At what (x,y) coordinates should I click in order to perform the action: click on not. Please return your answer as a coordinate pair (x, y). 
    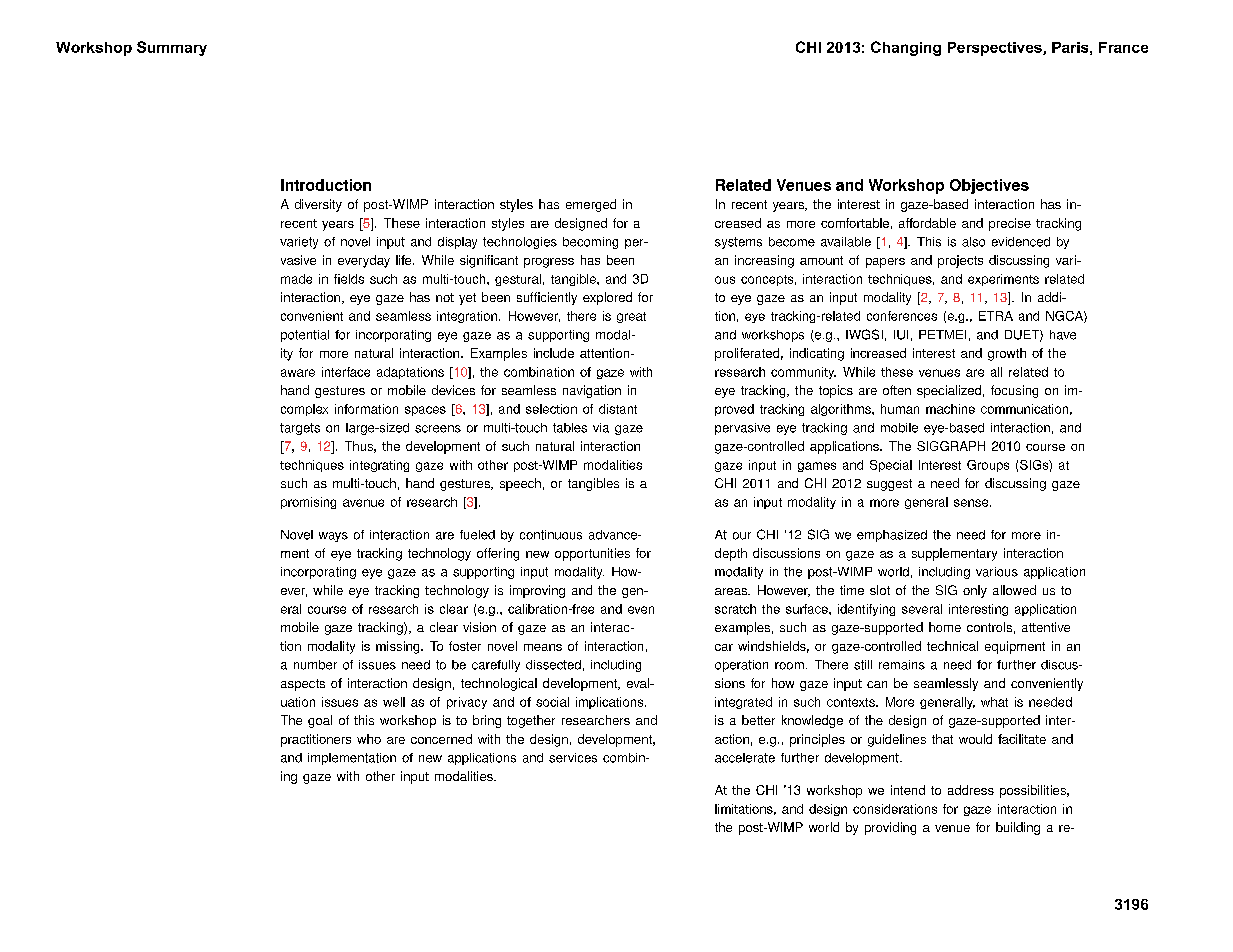
    Looking at the image, I should click on (445, 297).
